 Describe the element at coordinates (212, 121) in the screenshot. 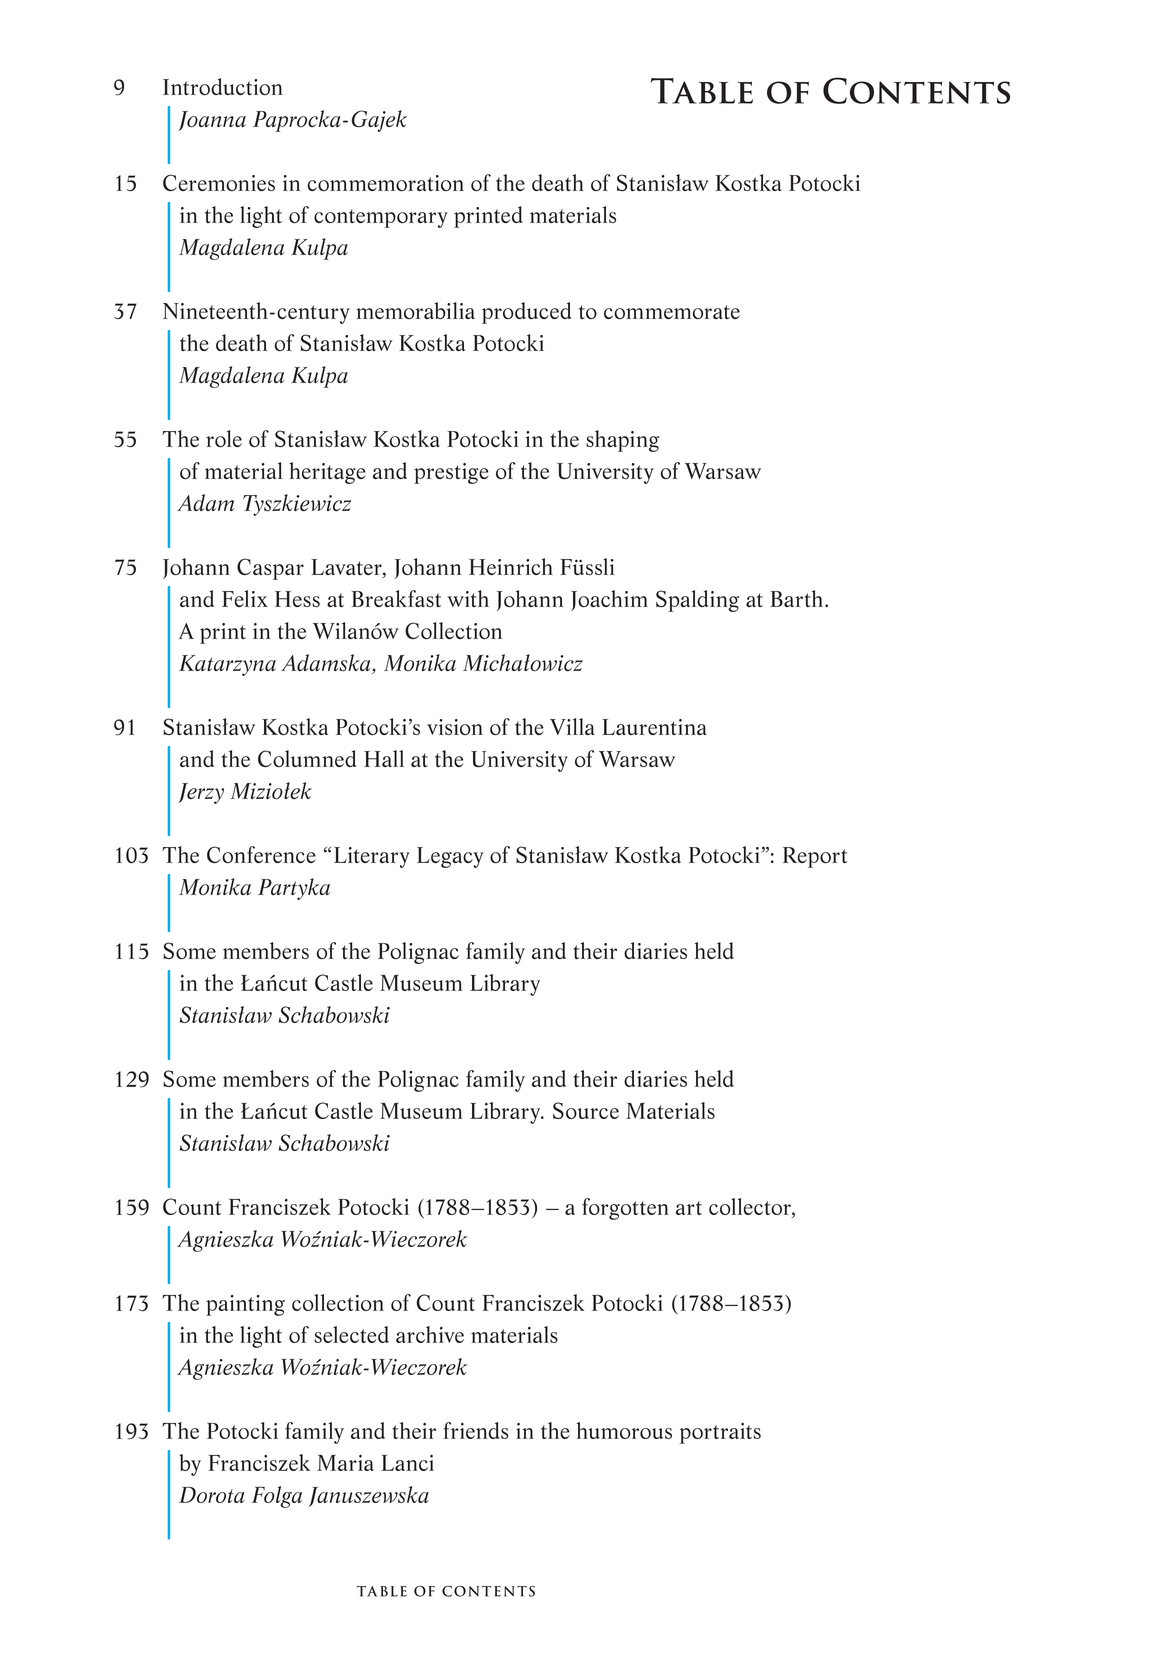

I see `Joanna` at that location.
